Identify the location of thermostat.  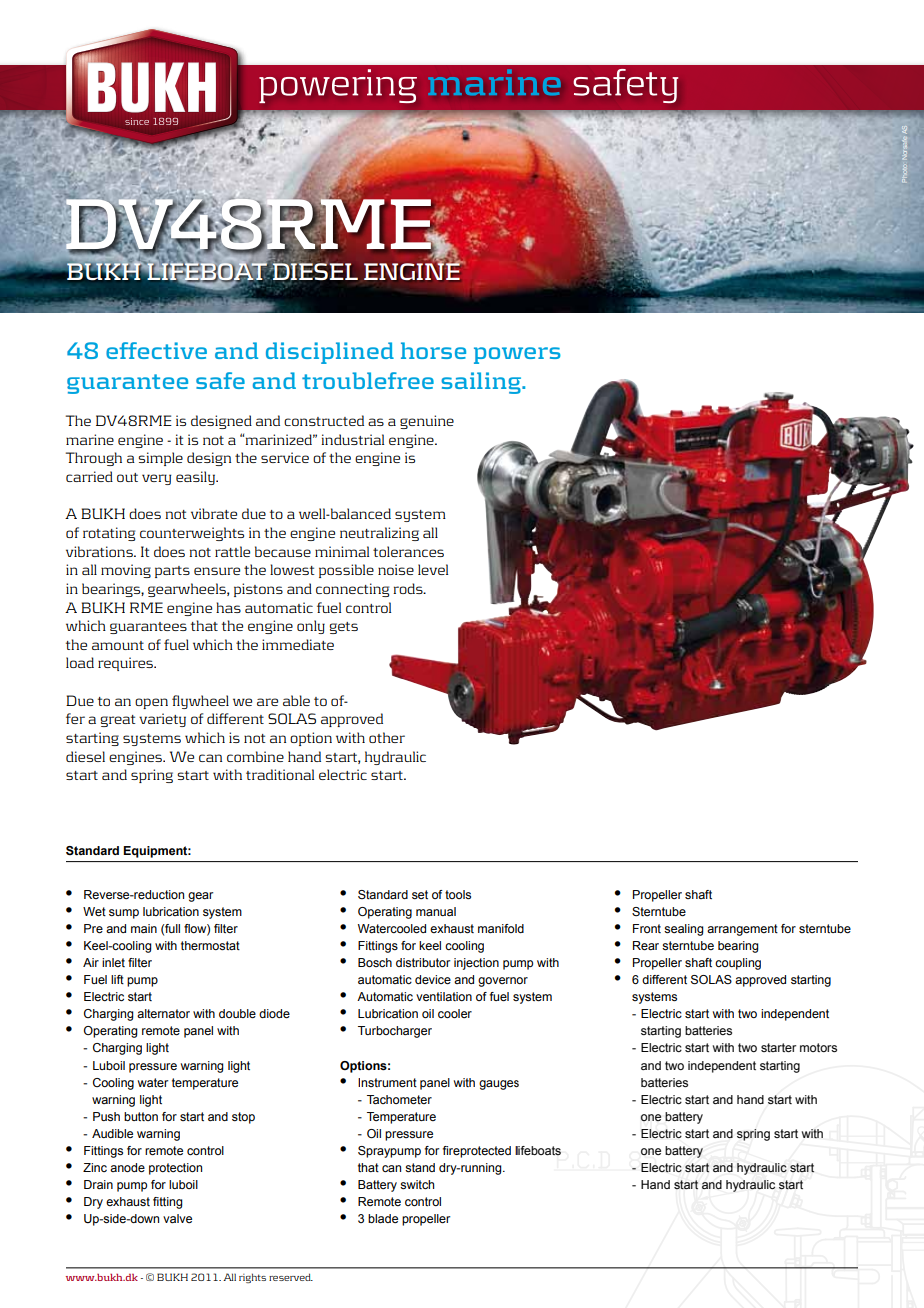
(210, 945).
